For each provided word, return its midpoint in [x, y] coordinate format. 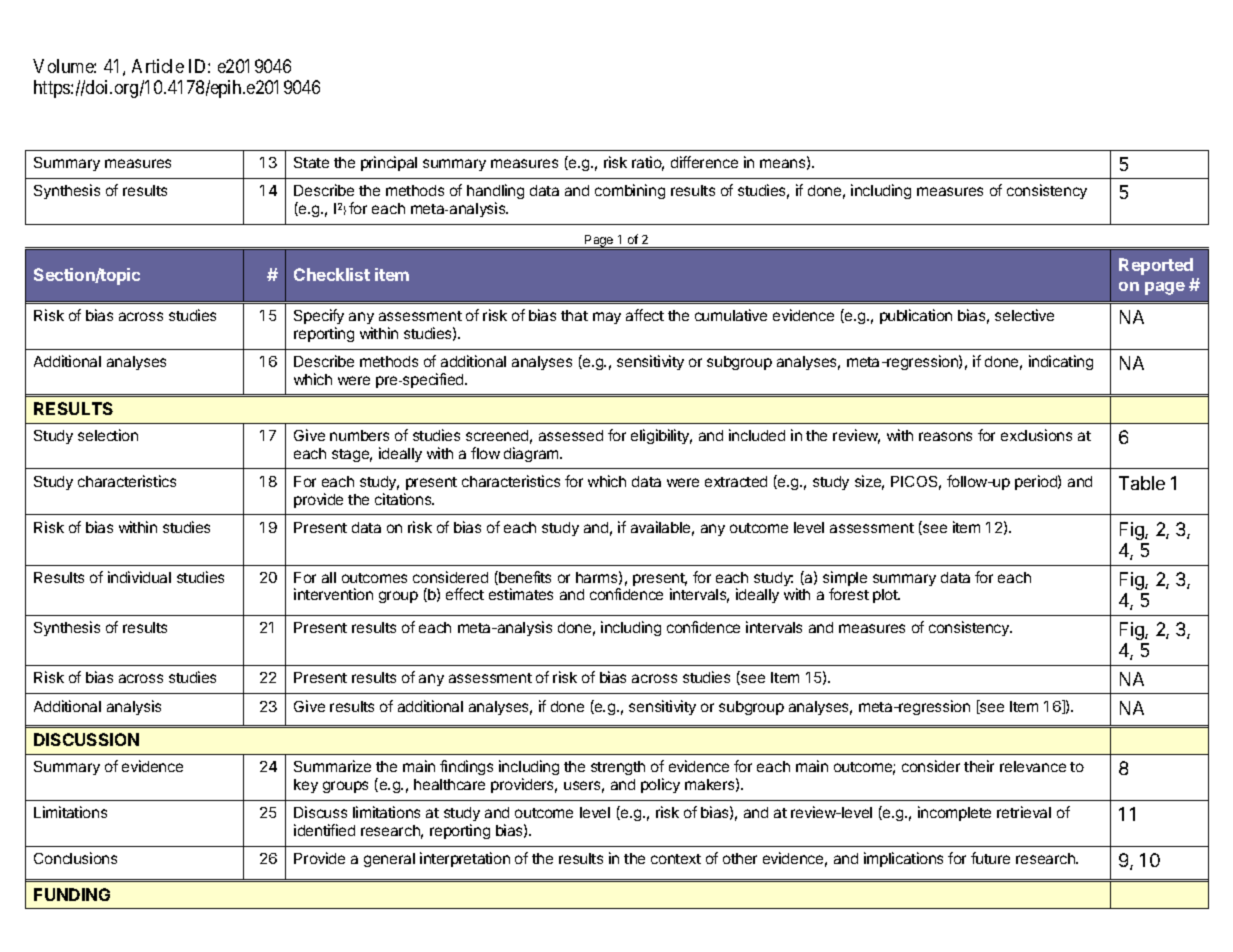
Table [1142, 483]
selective [1024, 315]
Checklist [332, 274]
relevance [1033, 766]
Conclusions [75, 858]
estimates [521, 594]
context [676, 859]
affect [645, 315]
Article [158, 66]
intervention [333, 594]
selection [108, 435]
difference [704, 162]
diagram [532, 454]
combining [630, 191]
